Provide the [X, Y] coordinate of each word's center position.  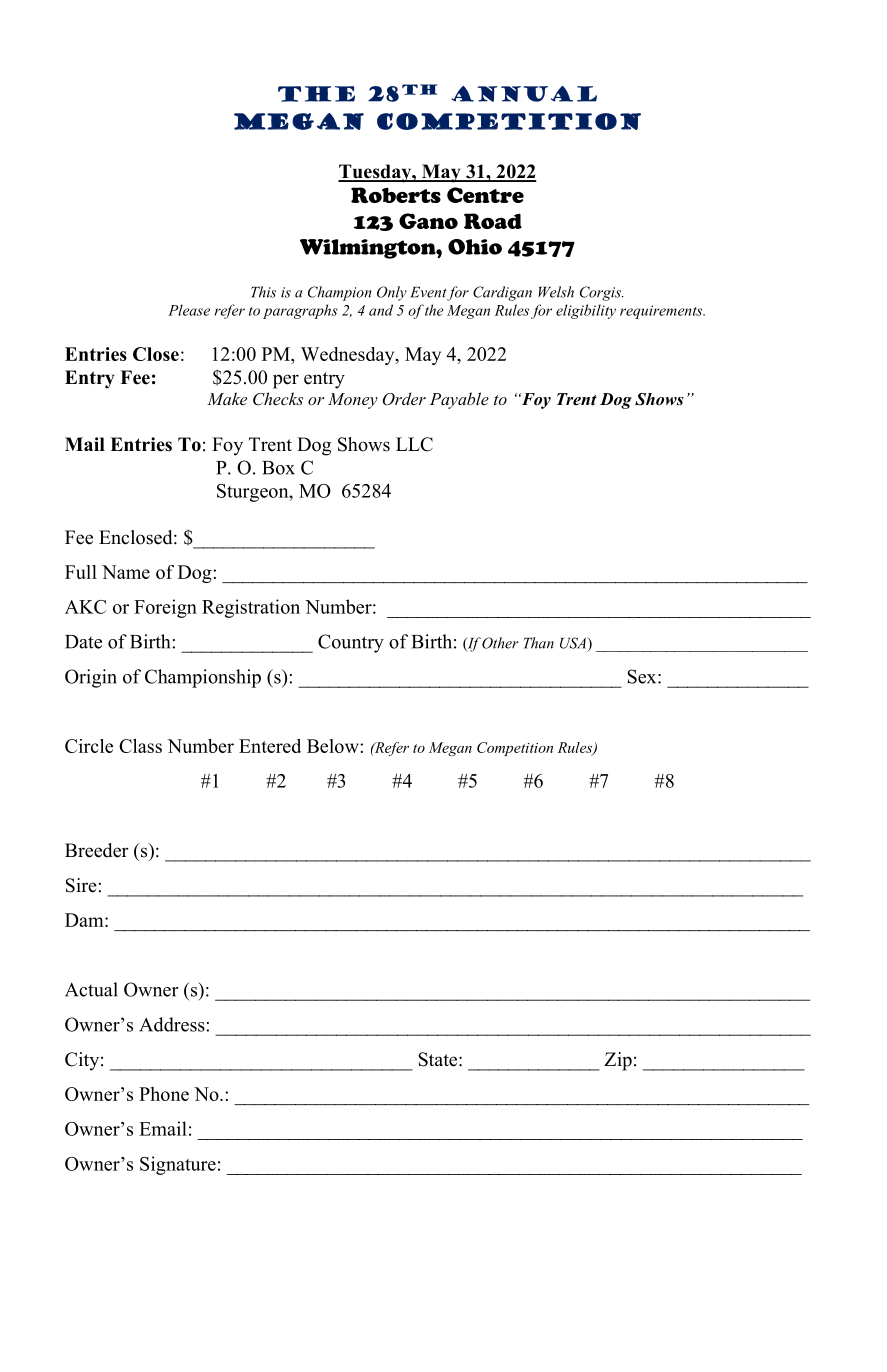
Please [189, 310]
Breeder [97, 850]
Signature [178, 1165]
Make [227, 398]
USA [574, 643]
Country [351, 643]
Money [353, 401]
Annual [524, 94]
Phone [164, 1094]
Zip [618, 1061]
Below [334, 746]
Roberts [396, 195]
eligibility [586, 311]
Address [173, 1024]
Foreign [165, 608]
